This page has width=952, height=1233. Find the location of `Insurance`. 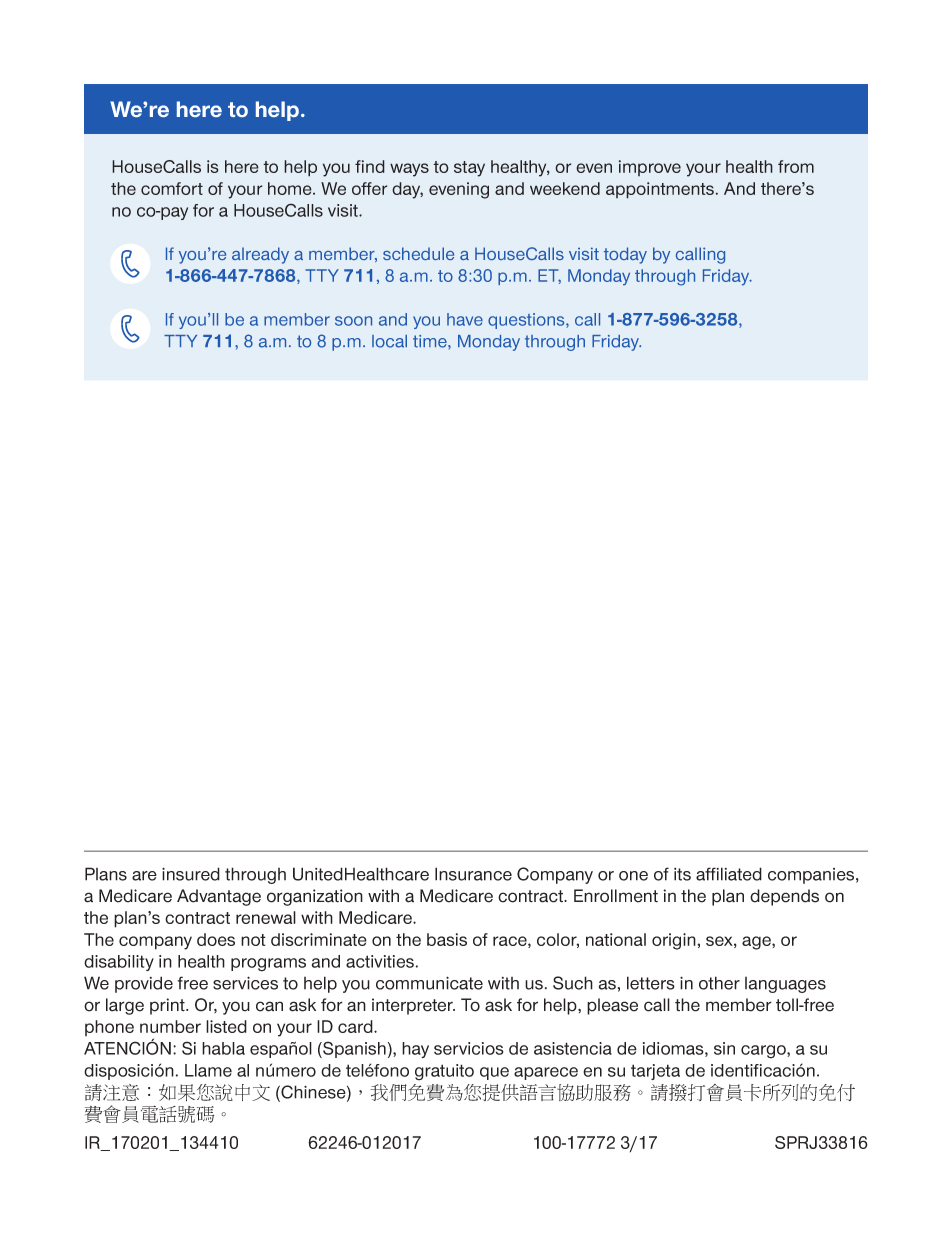

Insurance is located at coordinates (473, 874).
